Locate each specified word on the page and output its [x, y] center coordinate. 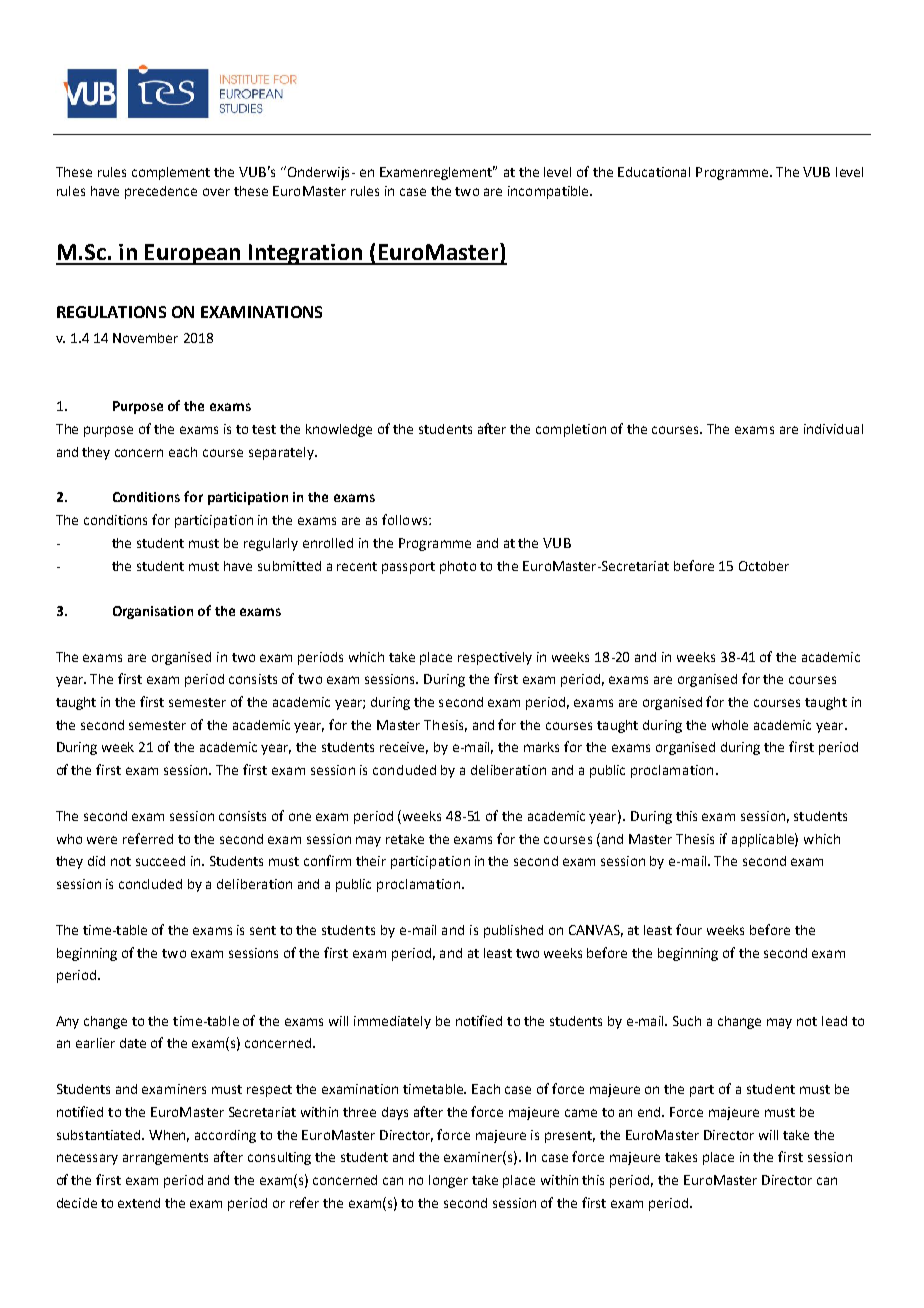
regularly [271, 544]
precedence [161, 192]
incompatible [549, 192]
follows [406, 519]
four [689, 929]
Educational [654, 172]
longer [448, 1181]
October [764, 566]
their [371, 861]
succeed [160, 861]
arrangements [165, 1159]
